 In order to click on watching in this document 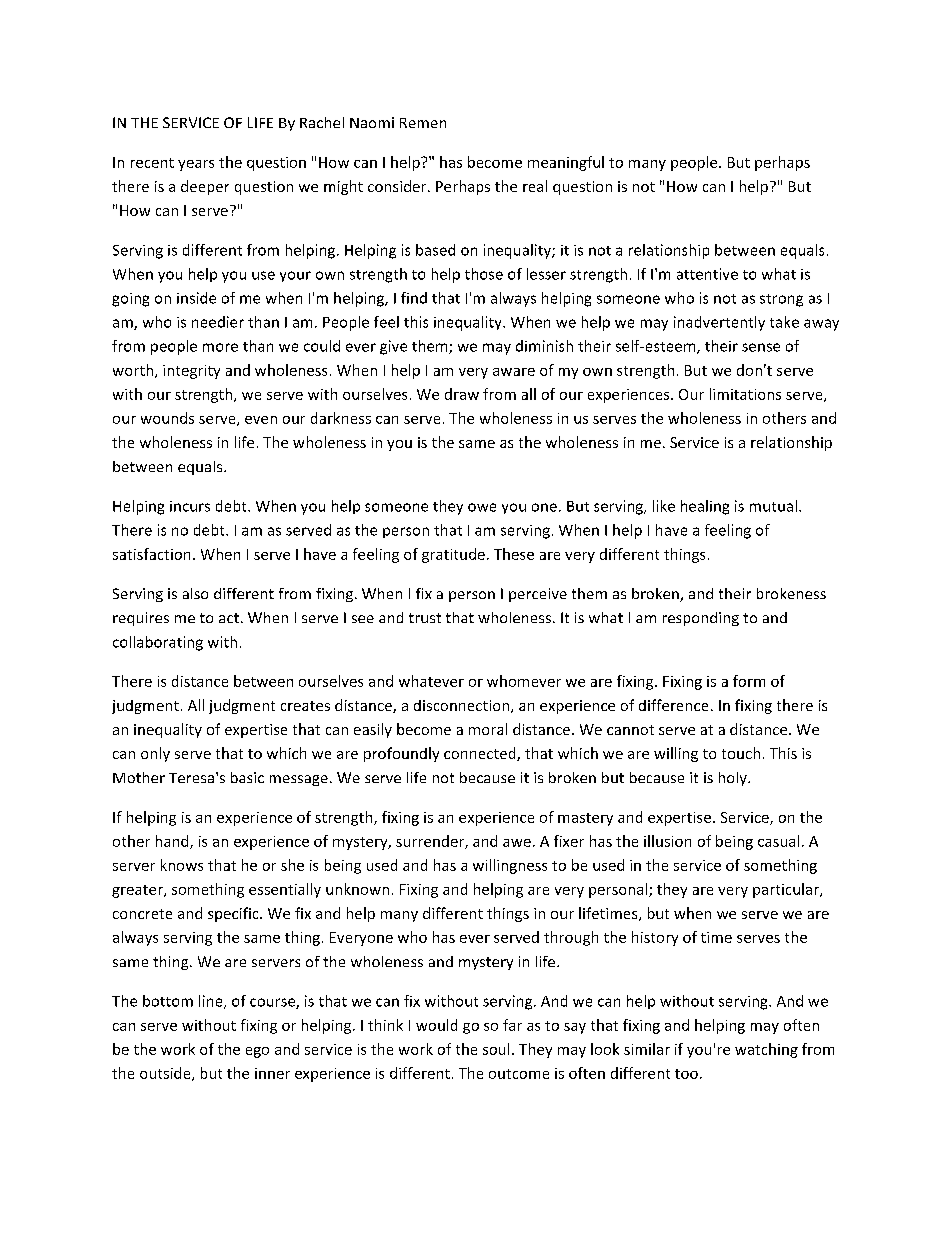, I will do `click(766, 1050)`.
